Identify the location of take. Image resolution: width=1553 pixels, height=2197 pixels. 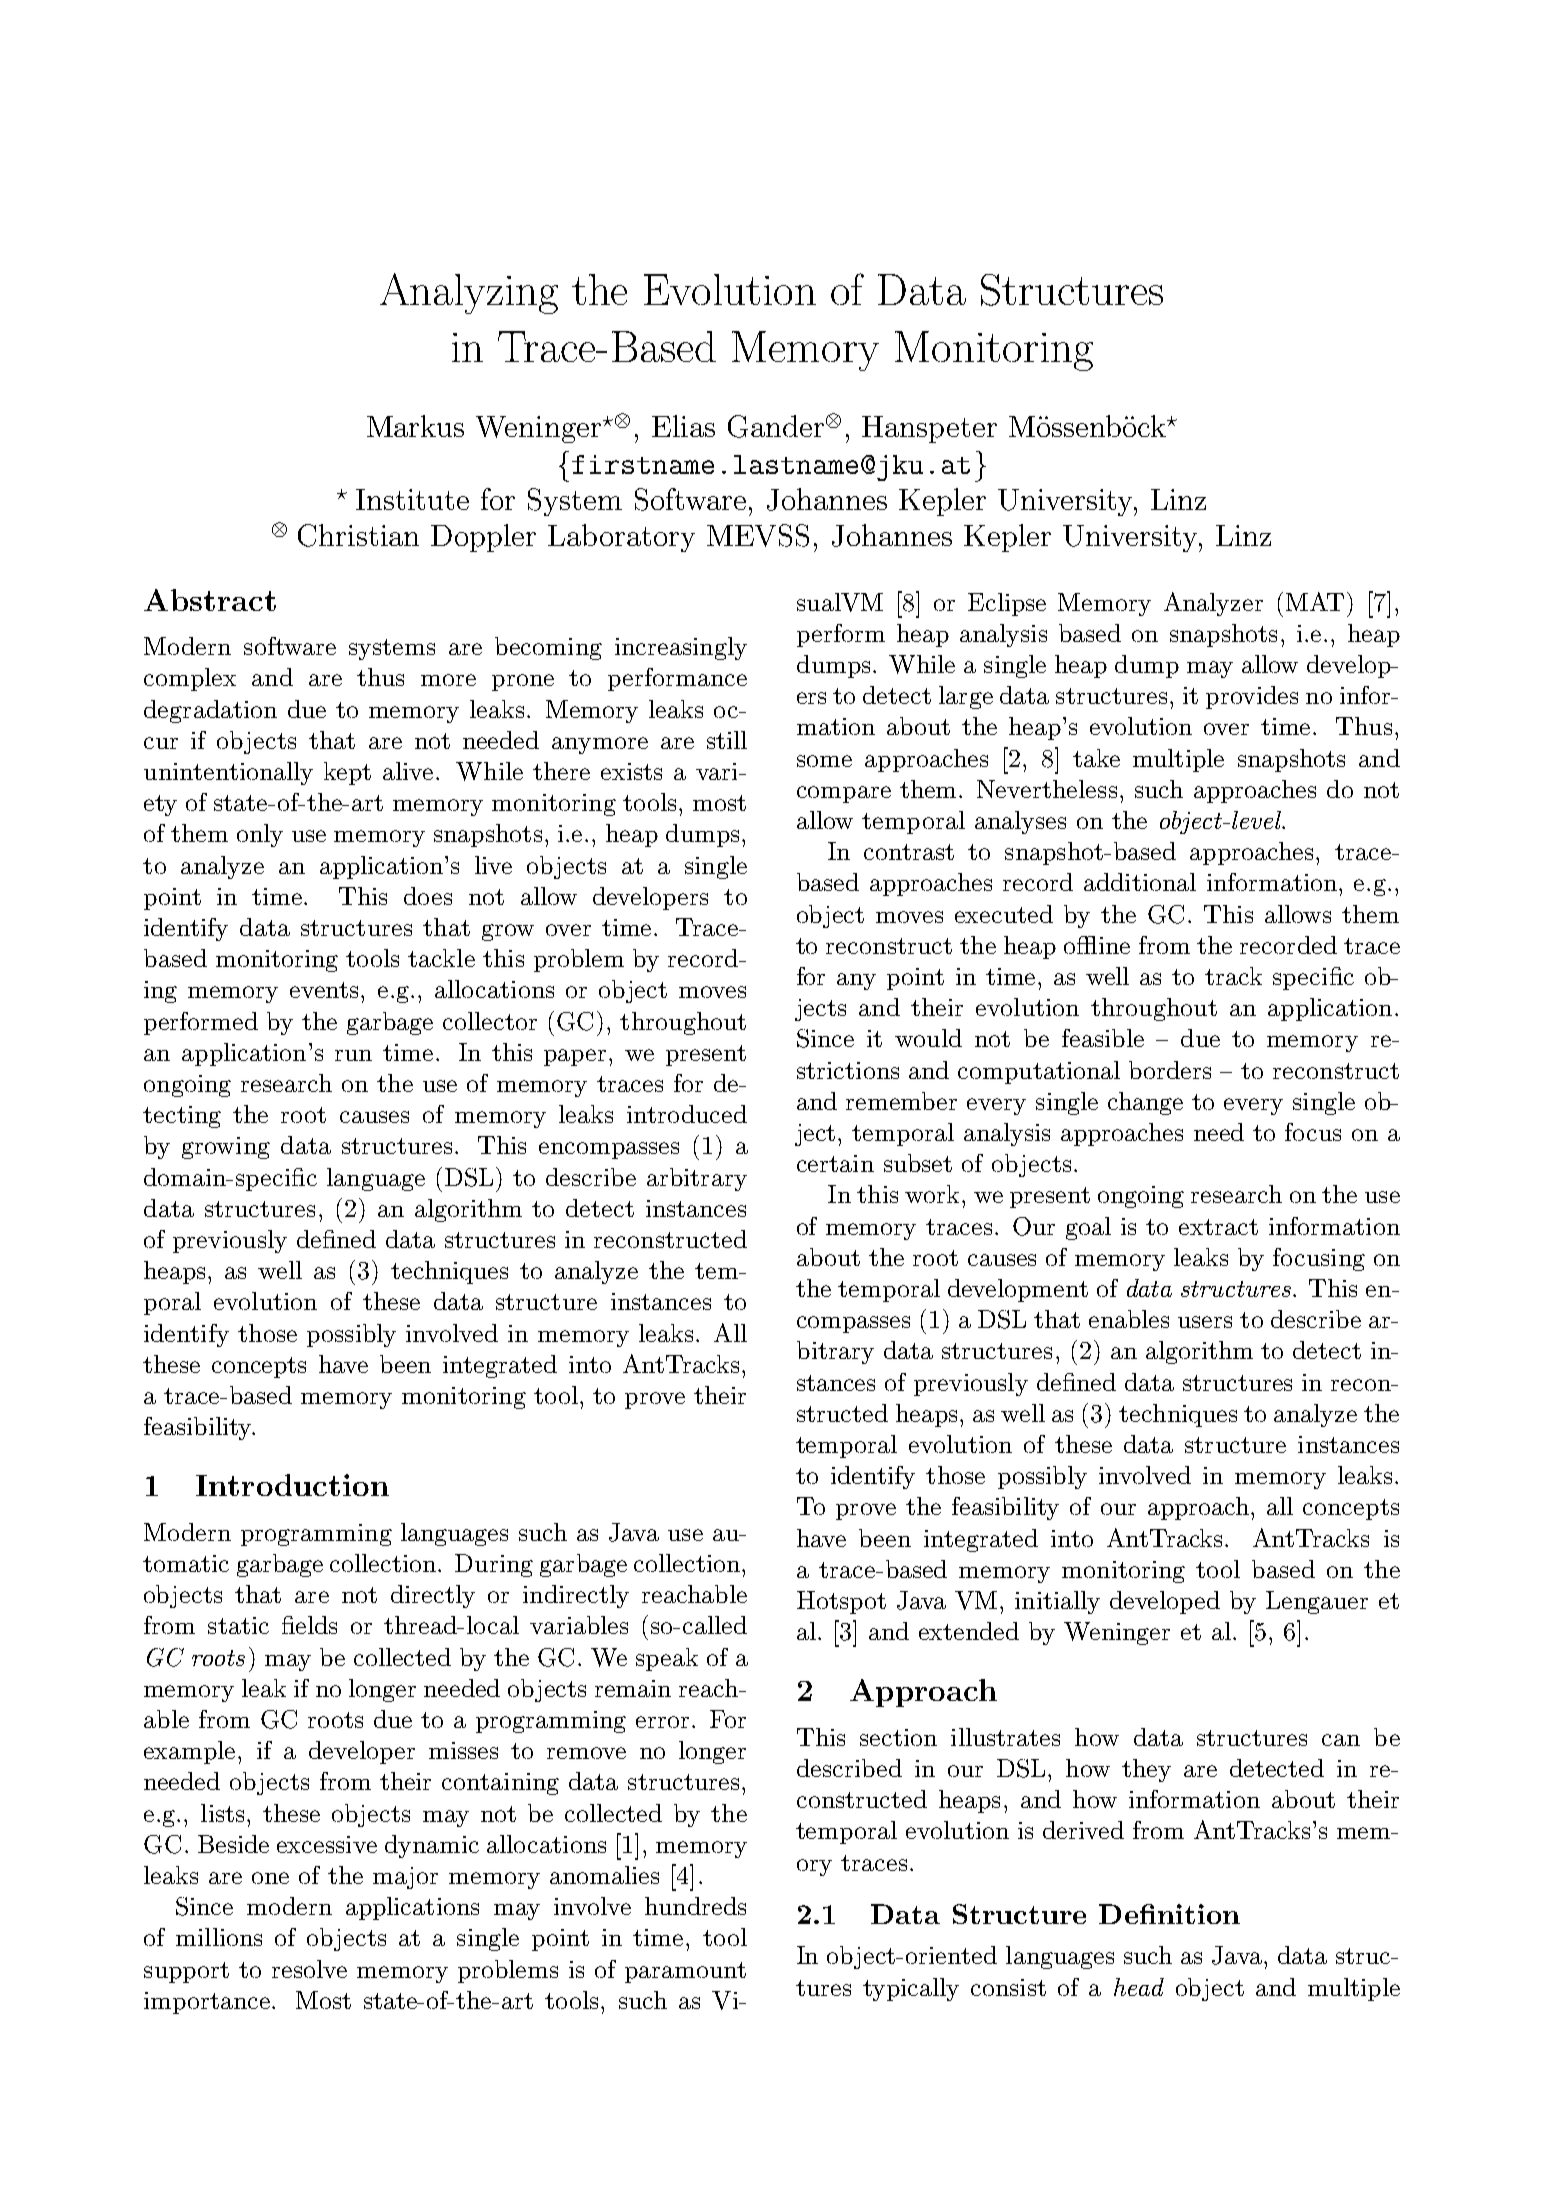
(1096, 758).
